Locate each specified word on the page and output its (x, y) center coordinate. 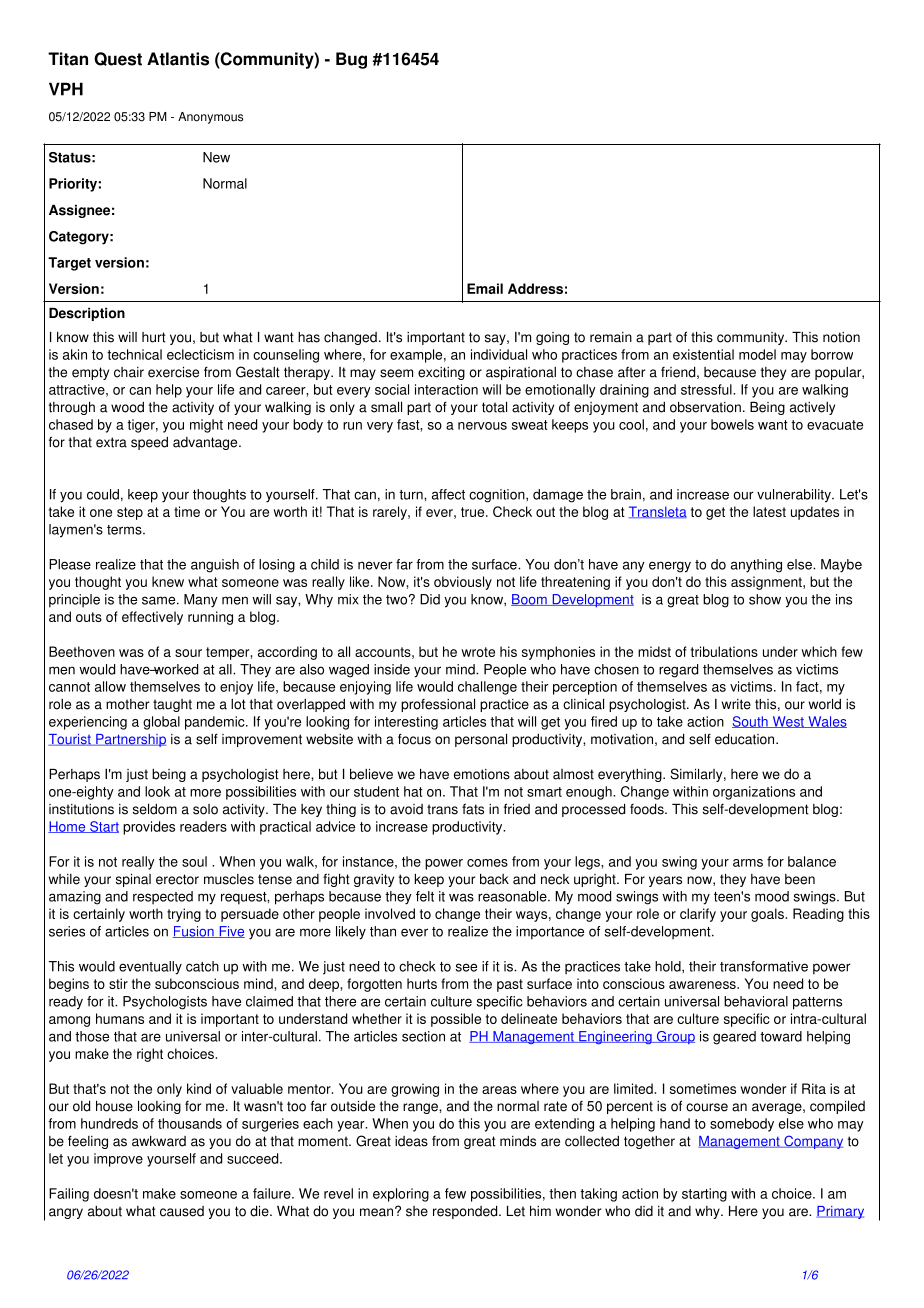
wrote (478, 652)
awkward (159, 1141)
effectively (152, 618)
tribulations (724, 651)
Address (535, 288)
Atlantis (178, 59)
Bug (351, 60)
